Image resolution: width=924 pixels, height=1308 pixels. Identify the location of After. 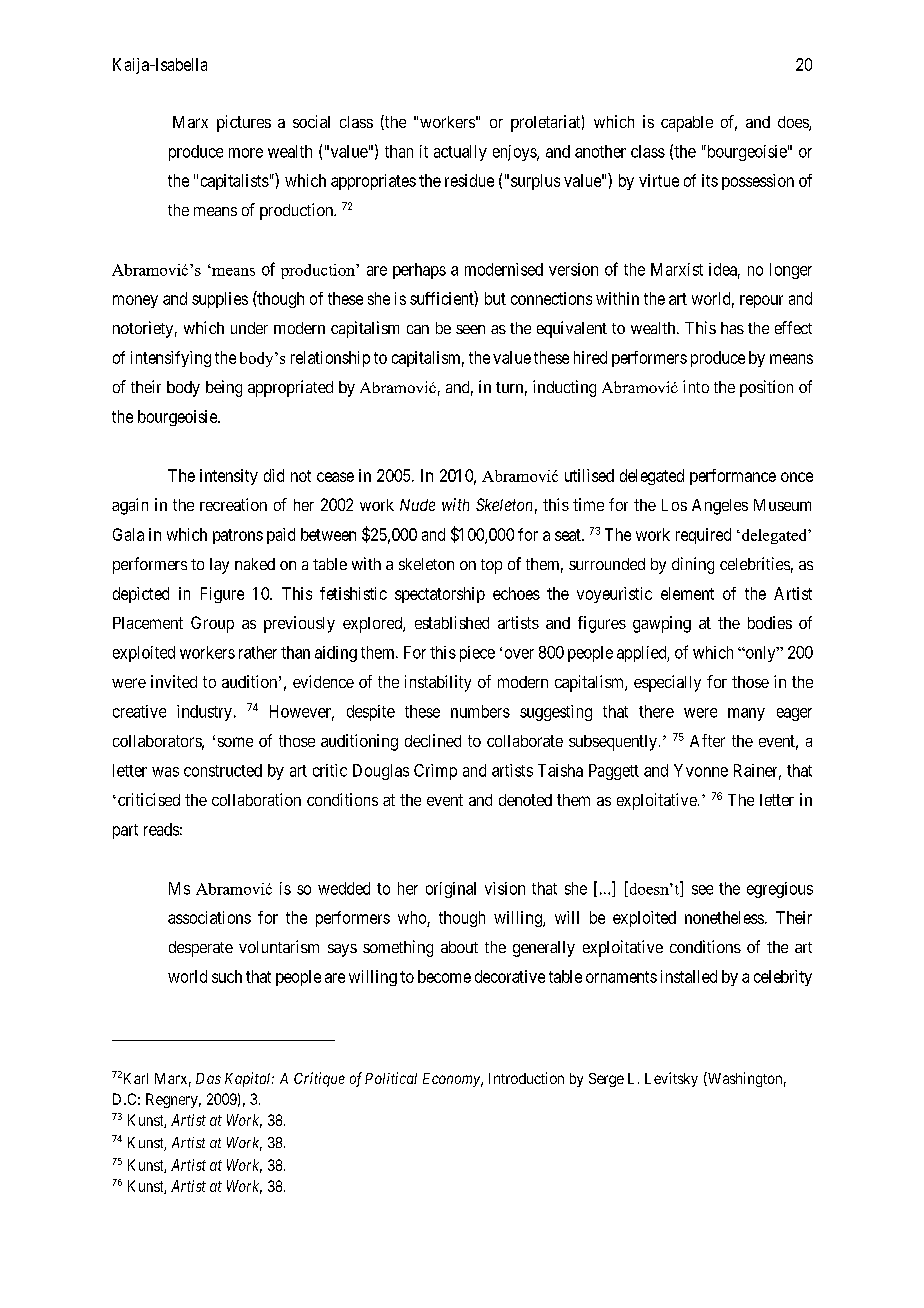
(707, 740).
